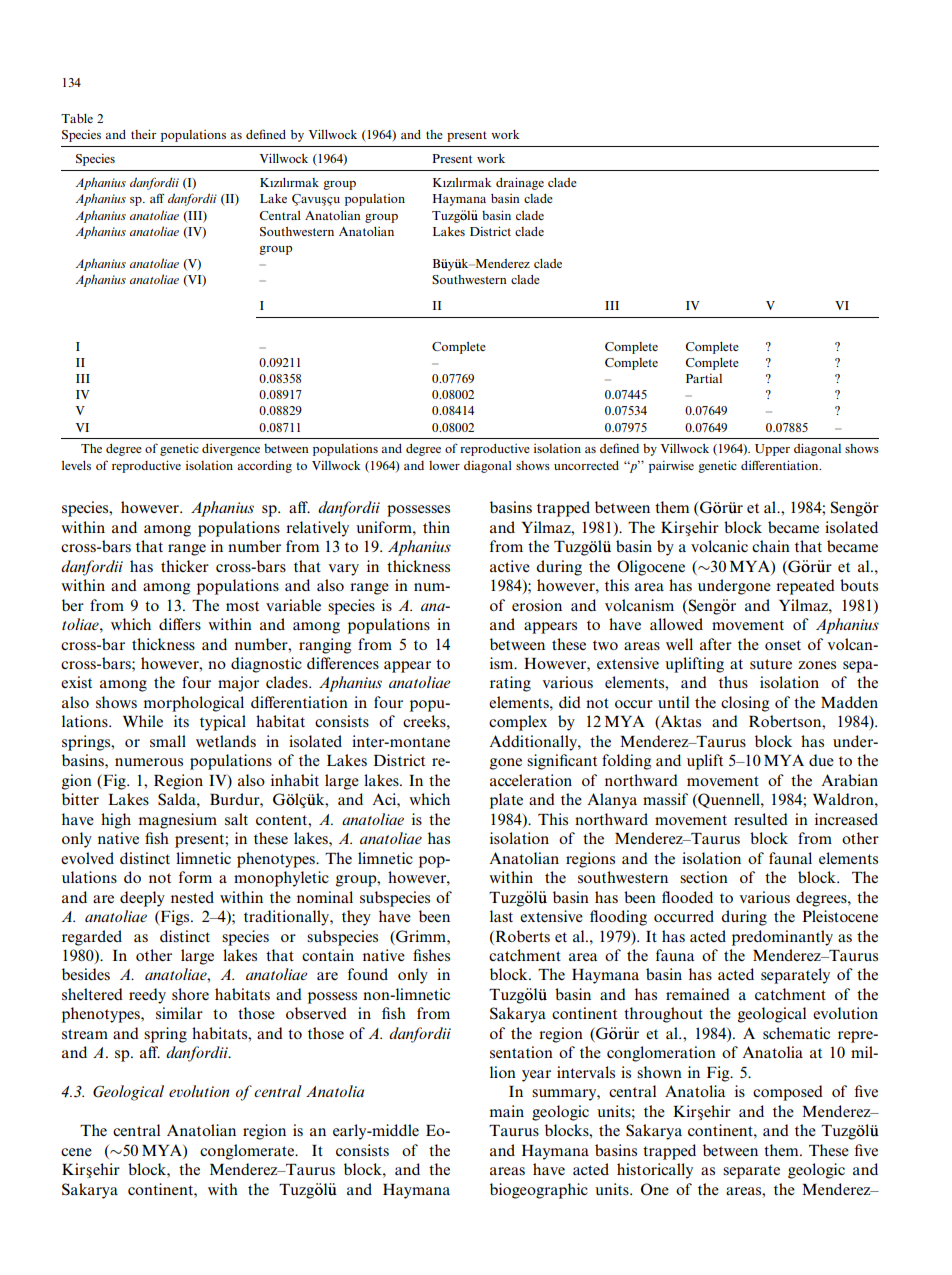 The image size is (952, 1275). Describe the element at coordinates (782, 938) in the document. I see `predominantly` at that location.
